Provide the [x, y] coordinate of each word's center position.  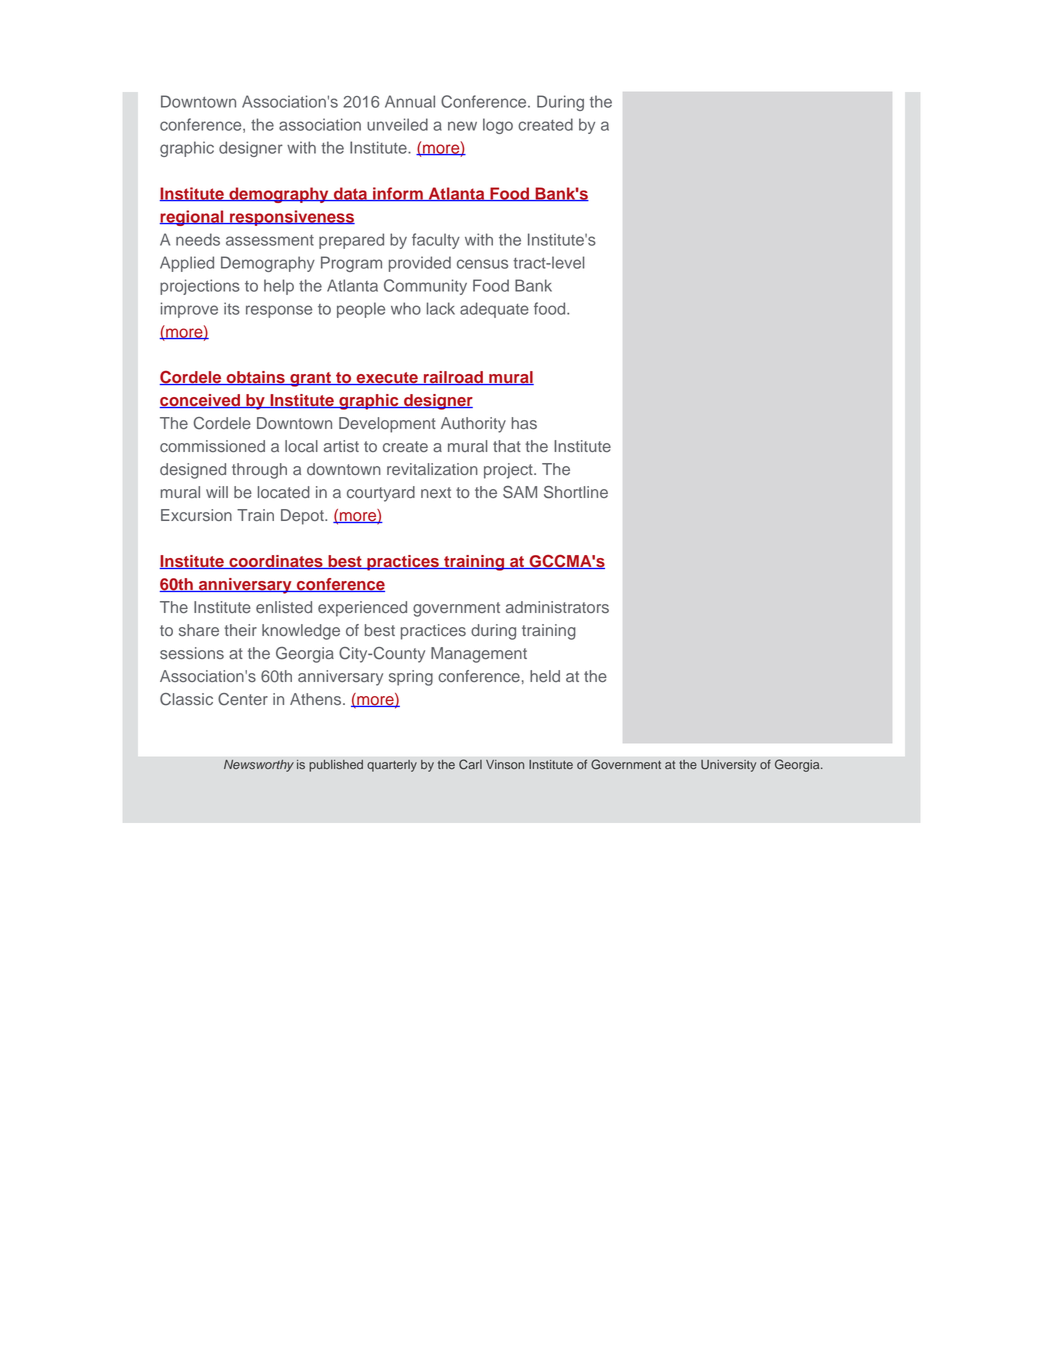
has [524, 423]
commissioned [212, 446]
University [729, 766]
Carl [470, 764]
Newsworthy [259, 766]
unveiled [397, 124]
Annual [410, 101]
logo [498, 126]
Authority [473, 425]
